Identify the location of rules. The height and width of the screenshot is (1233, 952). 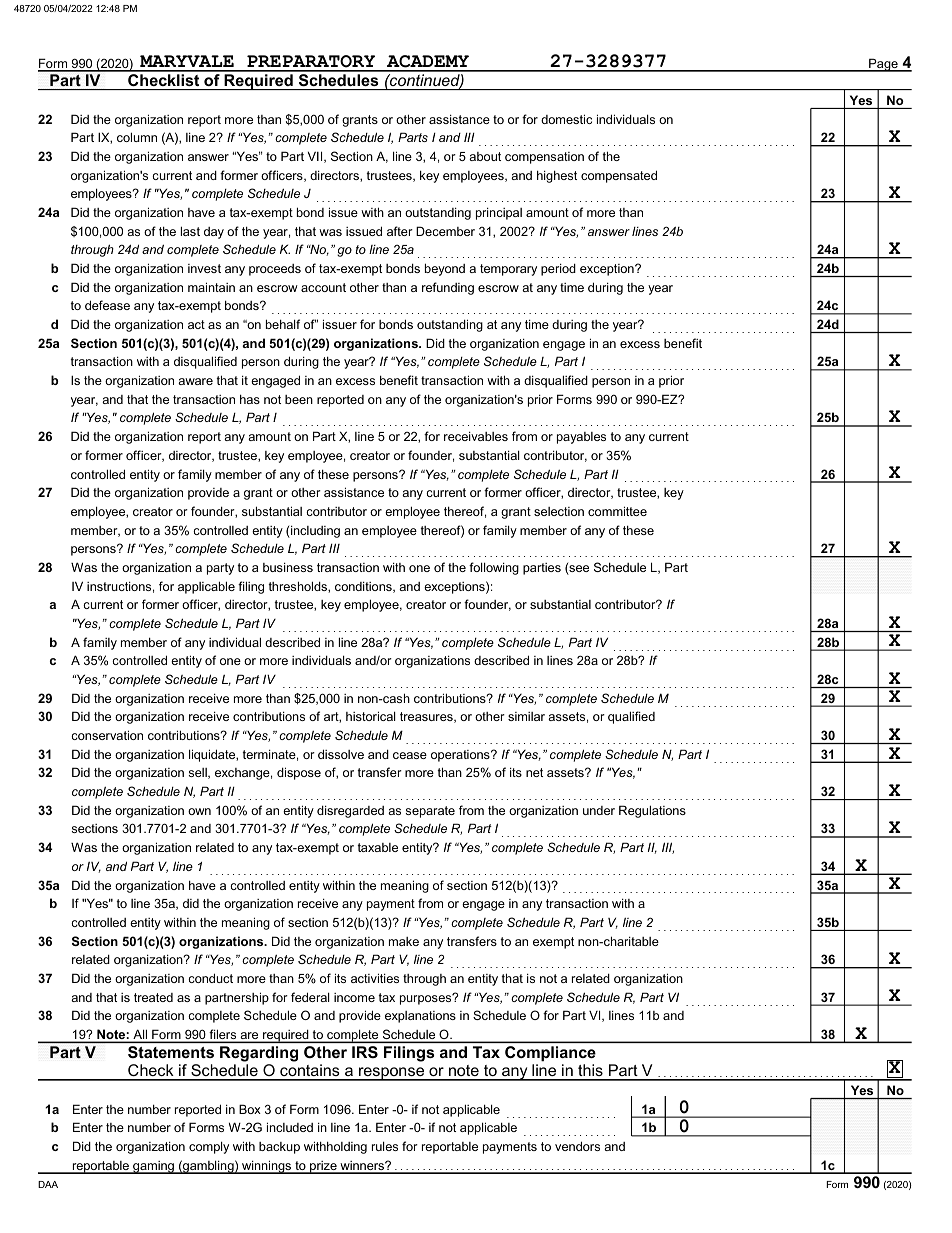
(385, 1146).
